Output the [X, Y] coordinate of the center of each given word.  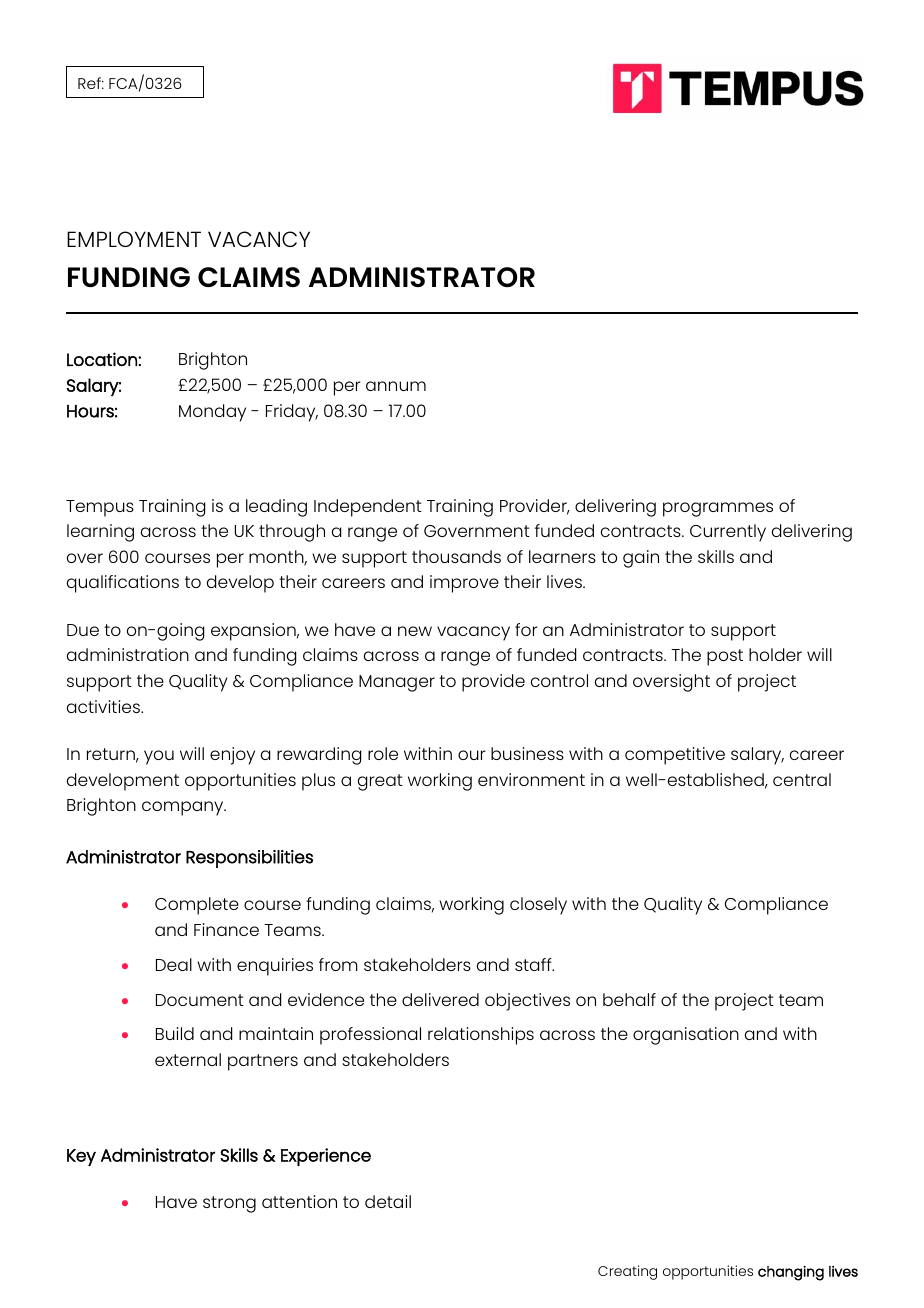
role [383, 753]
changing [791, 1273]
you [159, 757]
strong [229, 1204]
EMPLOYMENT [134, 239]
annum [396, 386]
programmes [718, 509]
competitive [675, 756]
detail [388, 1201]
